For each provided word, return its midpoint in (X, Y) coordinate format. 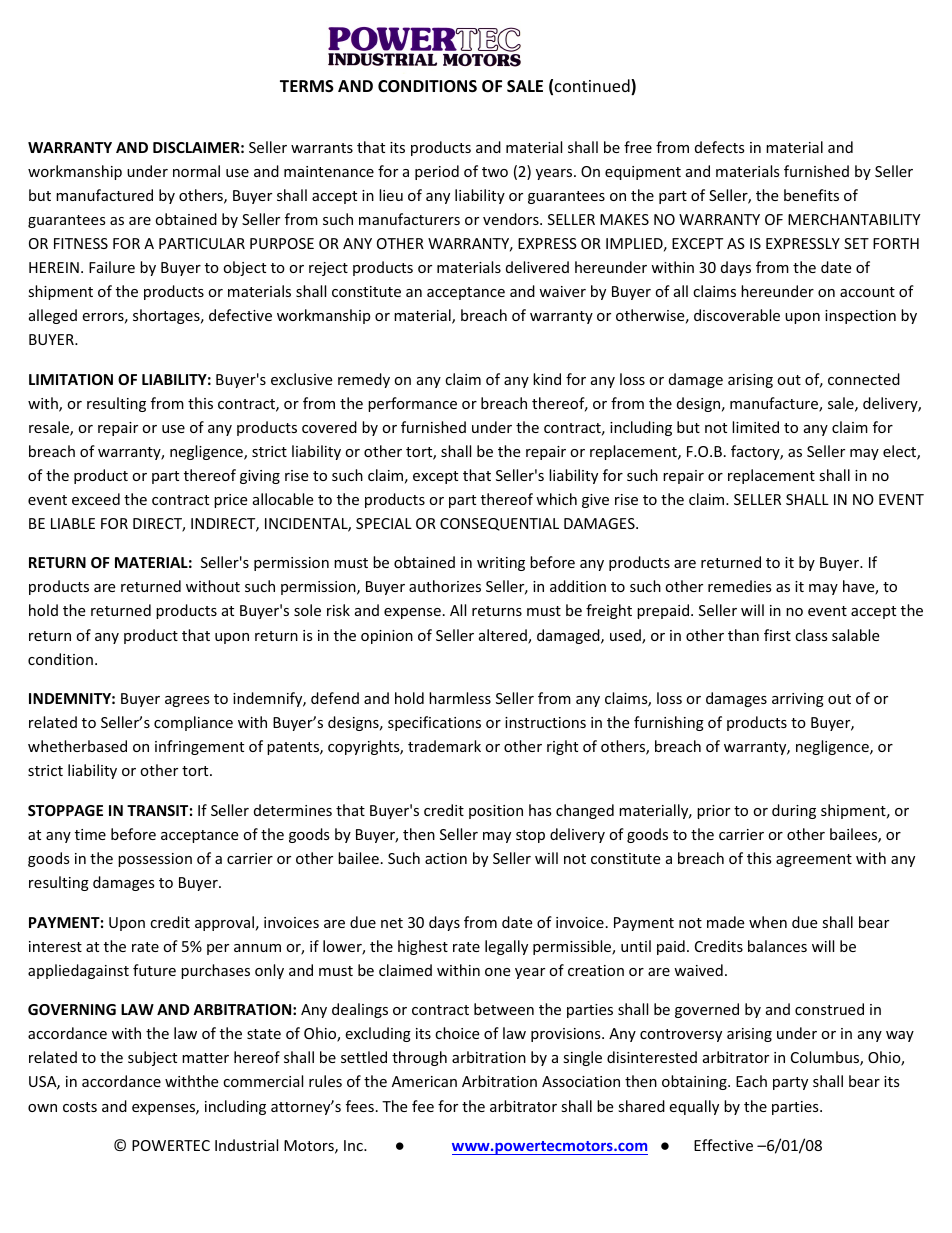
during (794, 811)
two (495, 172)
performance (412, 404)
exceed (96, 499)
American (424, 1081)
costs (80, 1107)
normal (196, 171)
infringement (199, 747)
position (496, 812)
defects (720, 147)
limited (755, 427)
